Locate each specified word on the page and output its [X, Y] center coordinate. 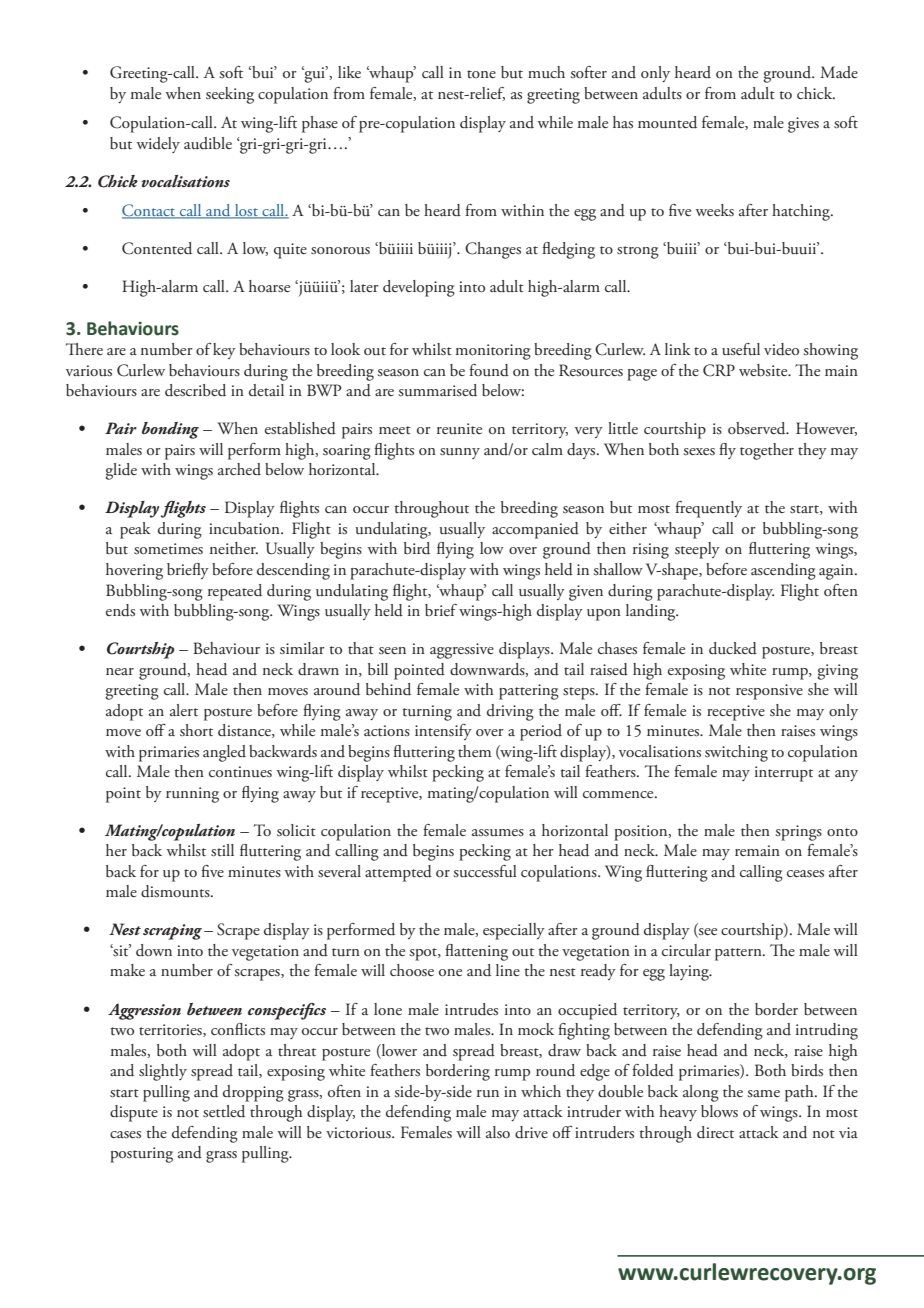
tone [481, 74]
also [498, 1132]
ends [120, 610]
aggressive [462, 651]
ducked [733, 648]
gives [803, 125]
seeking [230, 95]
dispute [134, 1113]
